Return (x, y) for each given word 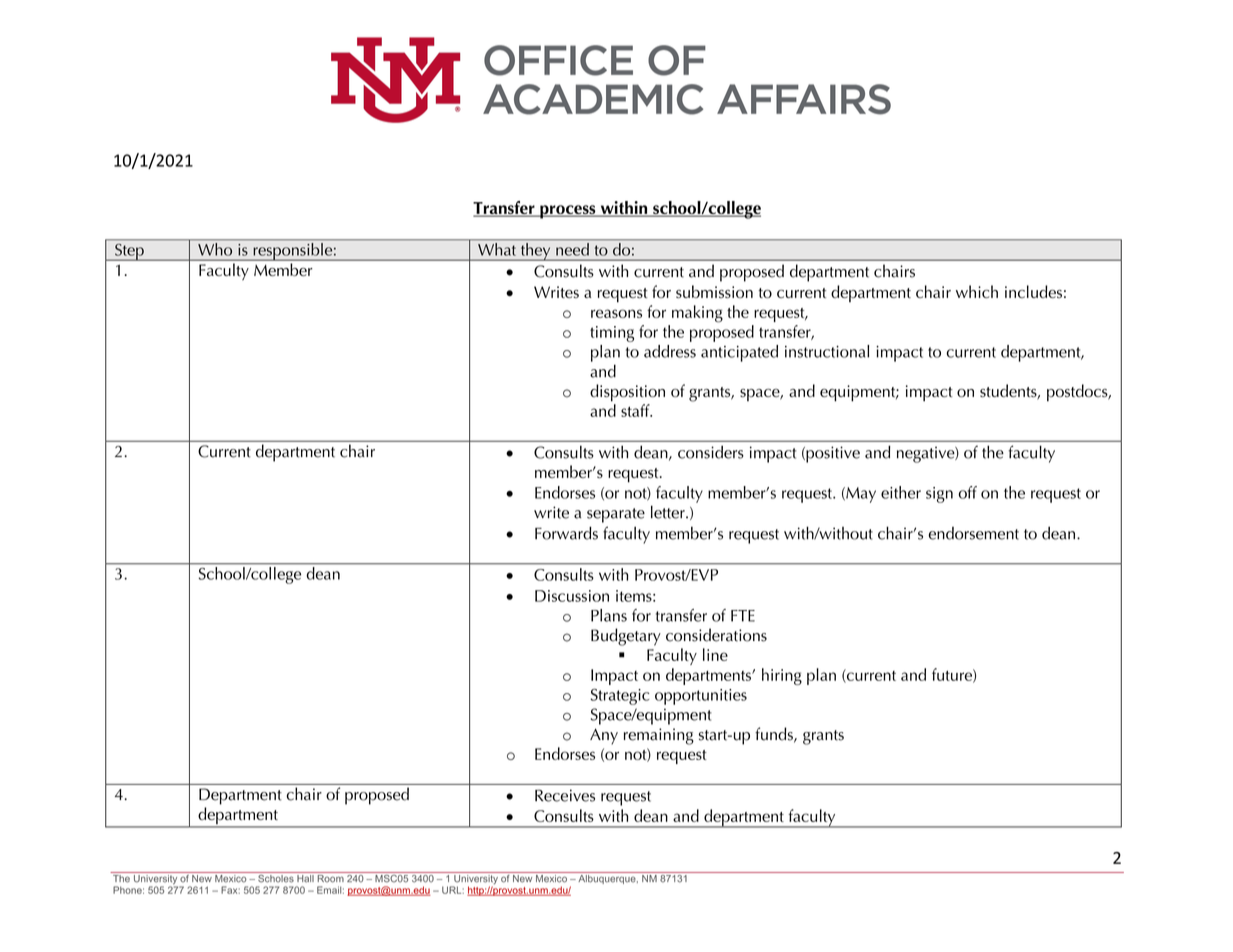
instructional (827, 351)
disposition (627, 393)
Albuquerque (608, 879)
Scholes (276, 877)
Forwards (566, 533)
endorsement (973, 533)
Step (129, 252)
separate (616, 515)
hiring (782, 676)
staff (636, 410)
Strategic (620, 696)
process (568, 212)
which (977, 291)
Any (604, 736)
